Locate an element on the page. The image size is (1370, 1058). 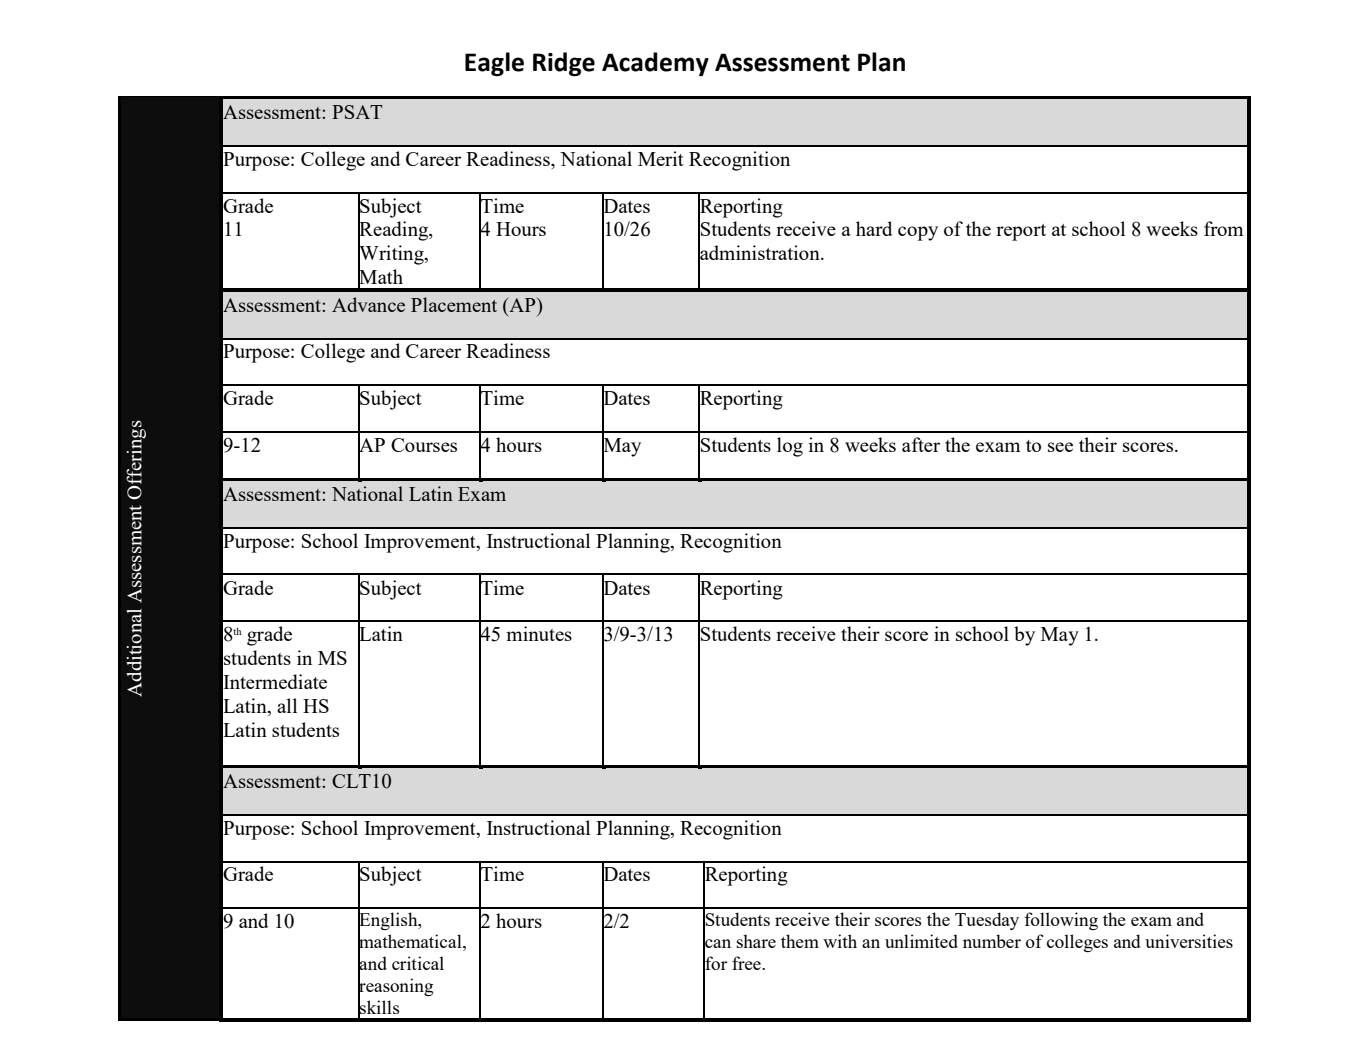
all is located at coordinates (287, 705).
